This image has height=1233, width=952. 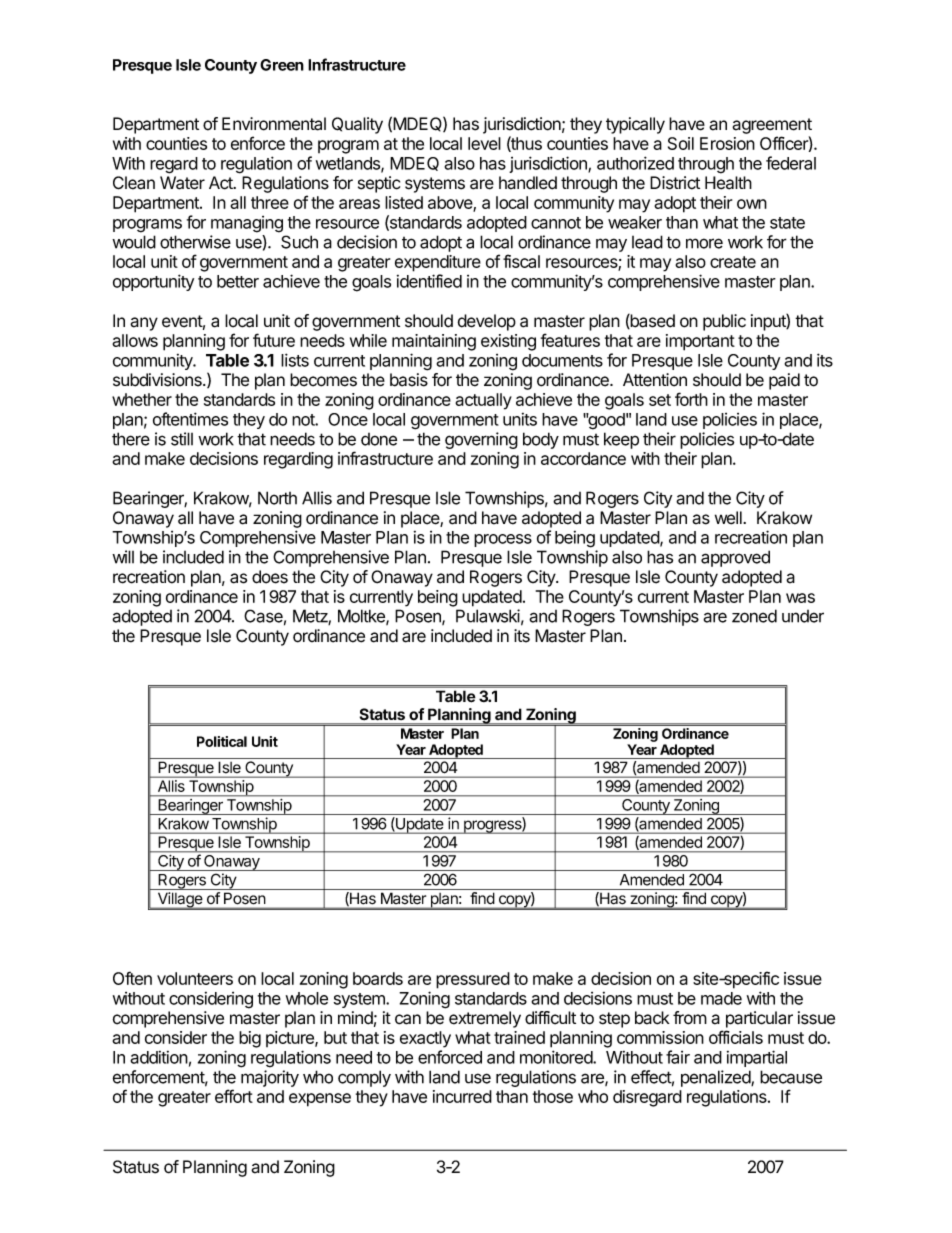 I want to click on approved, so click(x=735, y=558).
